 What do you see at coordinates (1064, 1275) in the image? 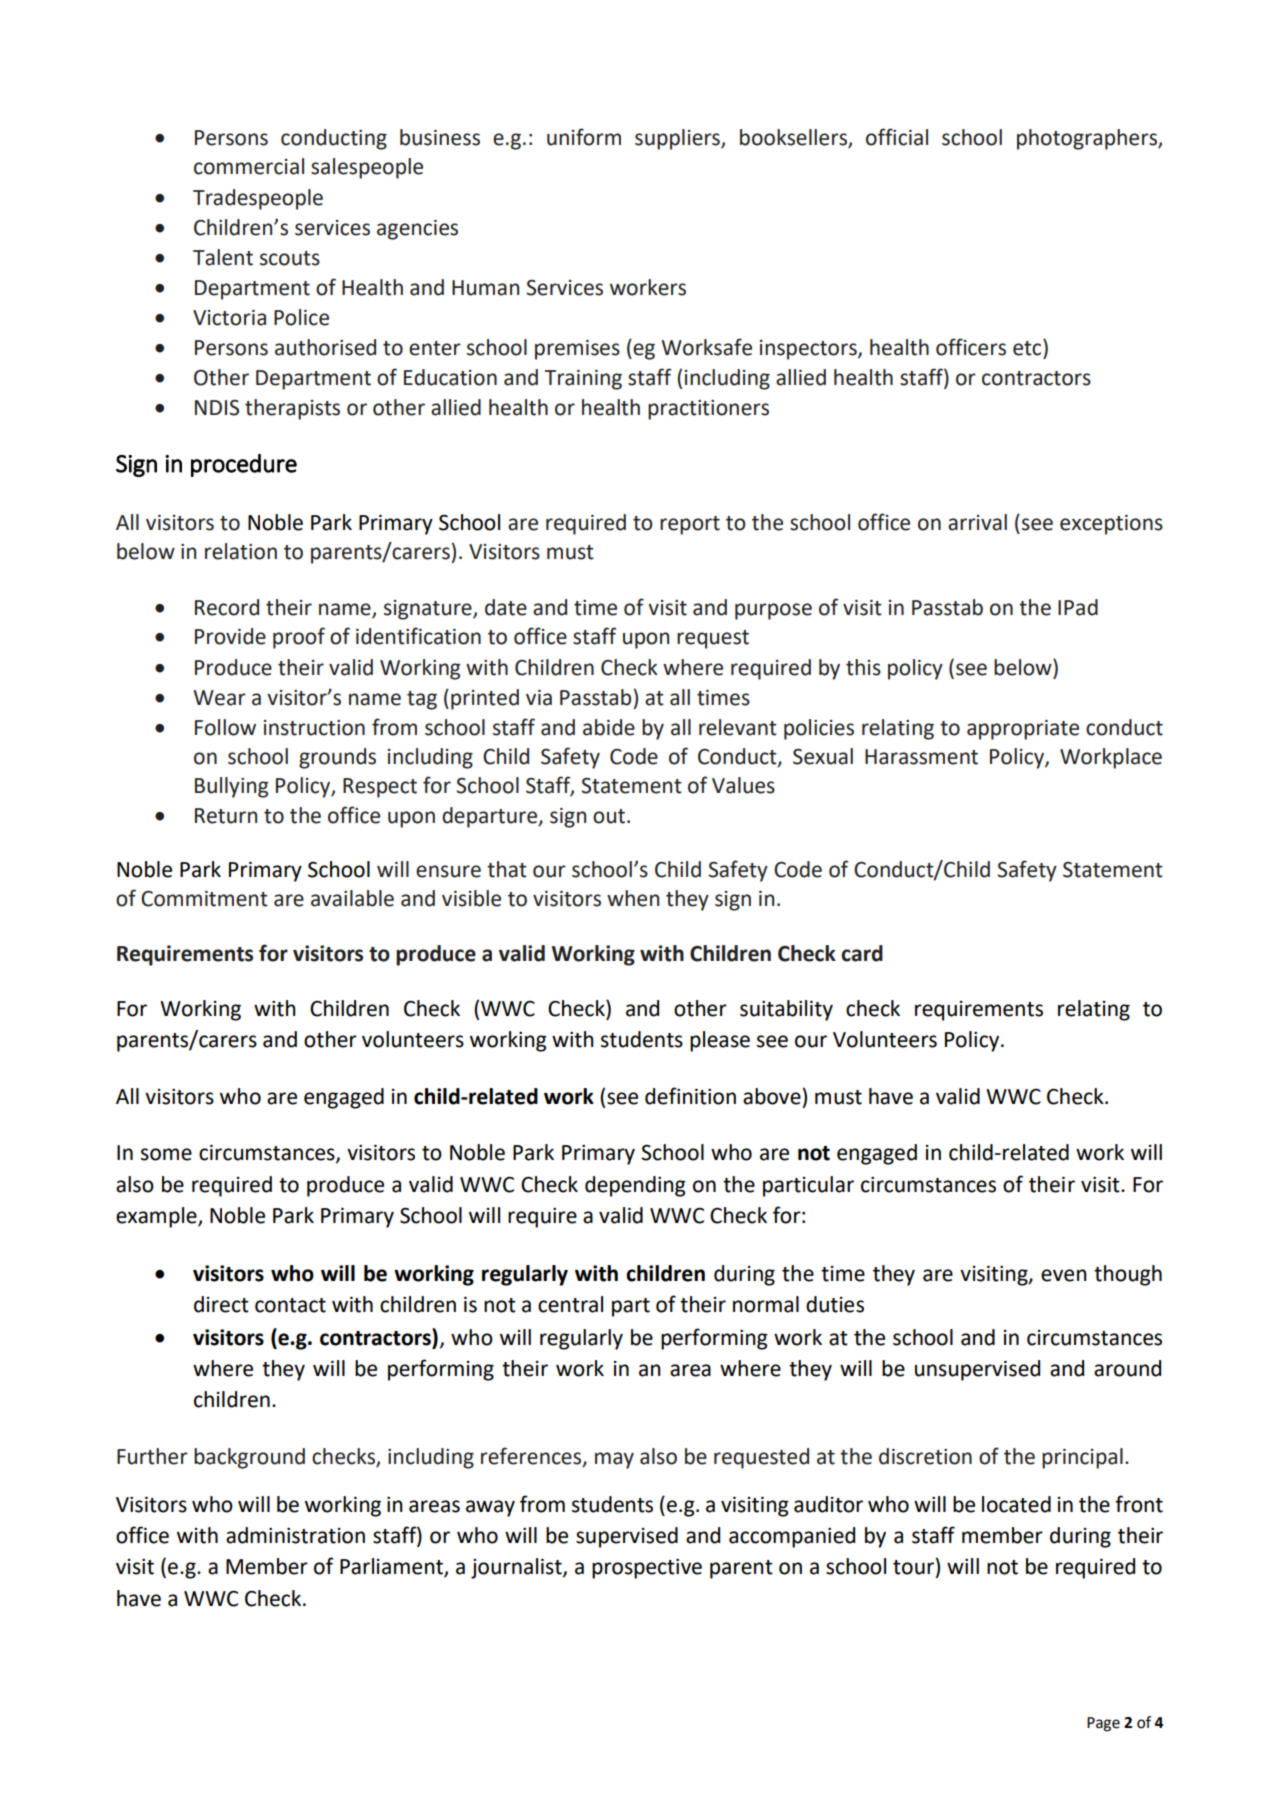
I see `even` at bounding box center [1064, 1275].
